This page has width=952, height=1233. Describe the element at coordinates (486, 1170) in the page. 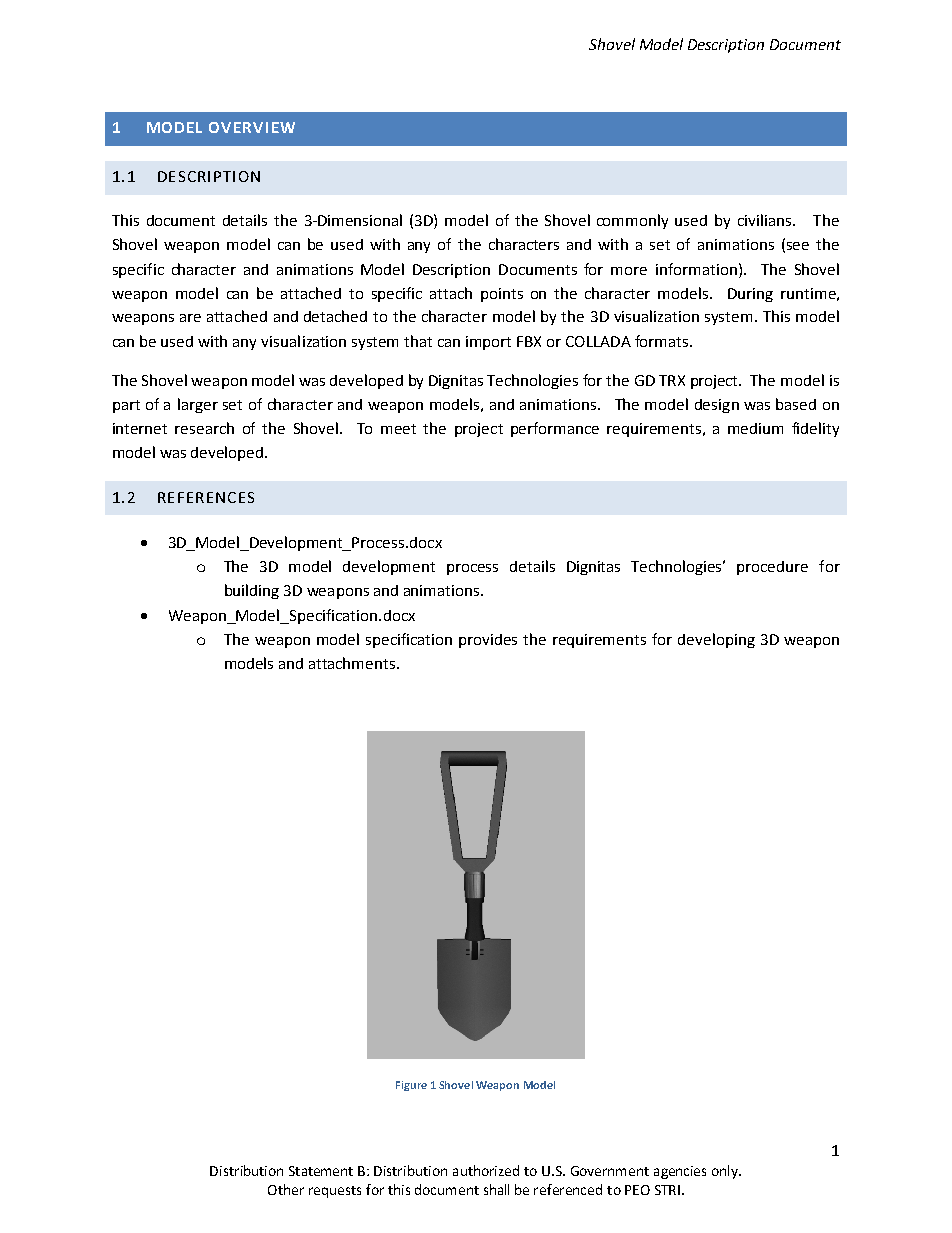

I see `authorized` at that location.
